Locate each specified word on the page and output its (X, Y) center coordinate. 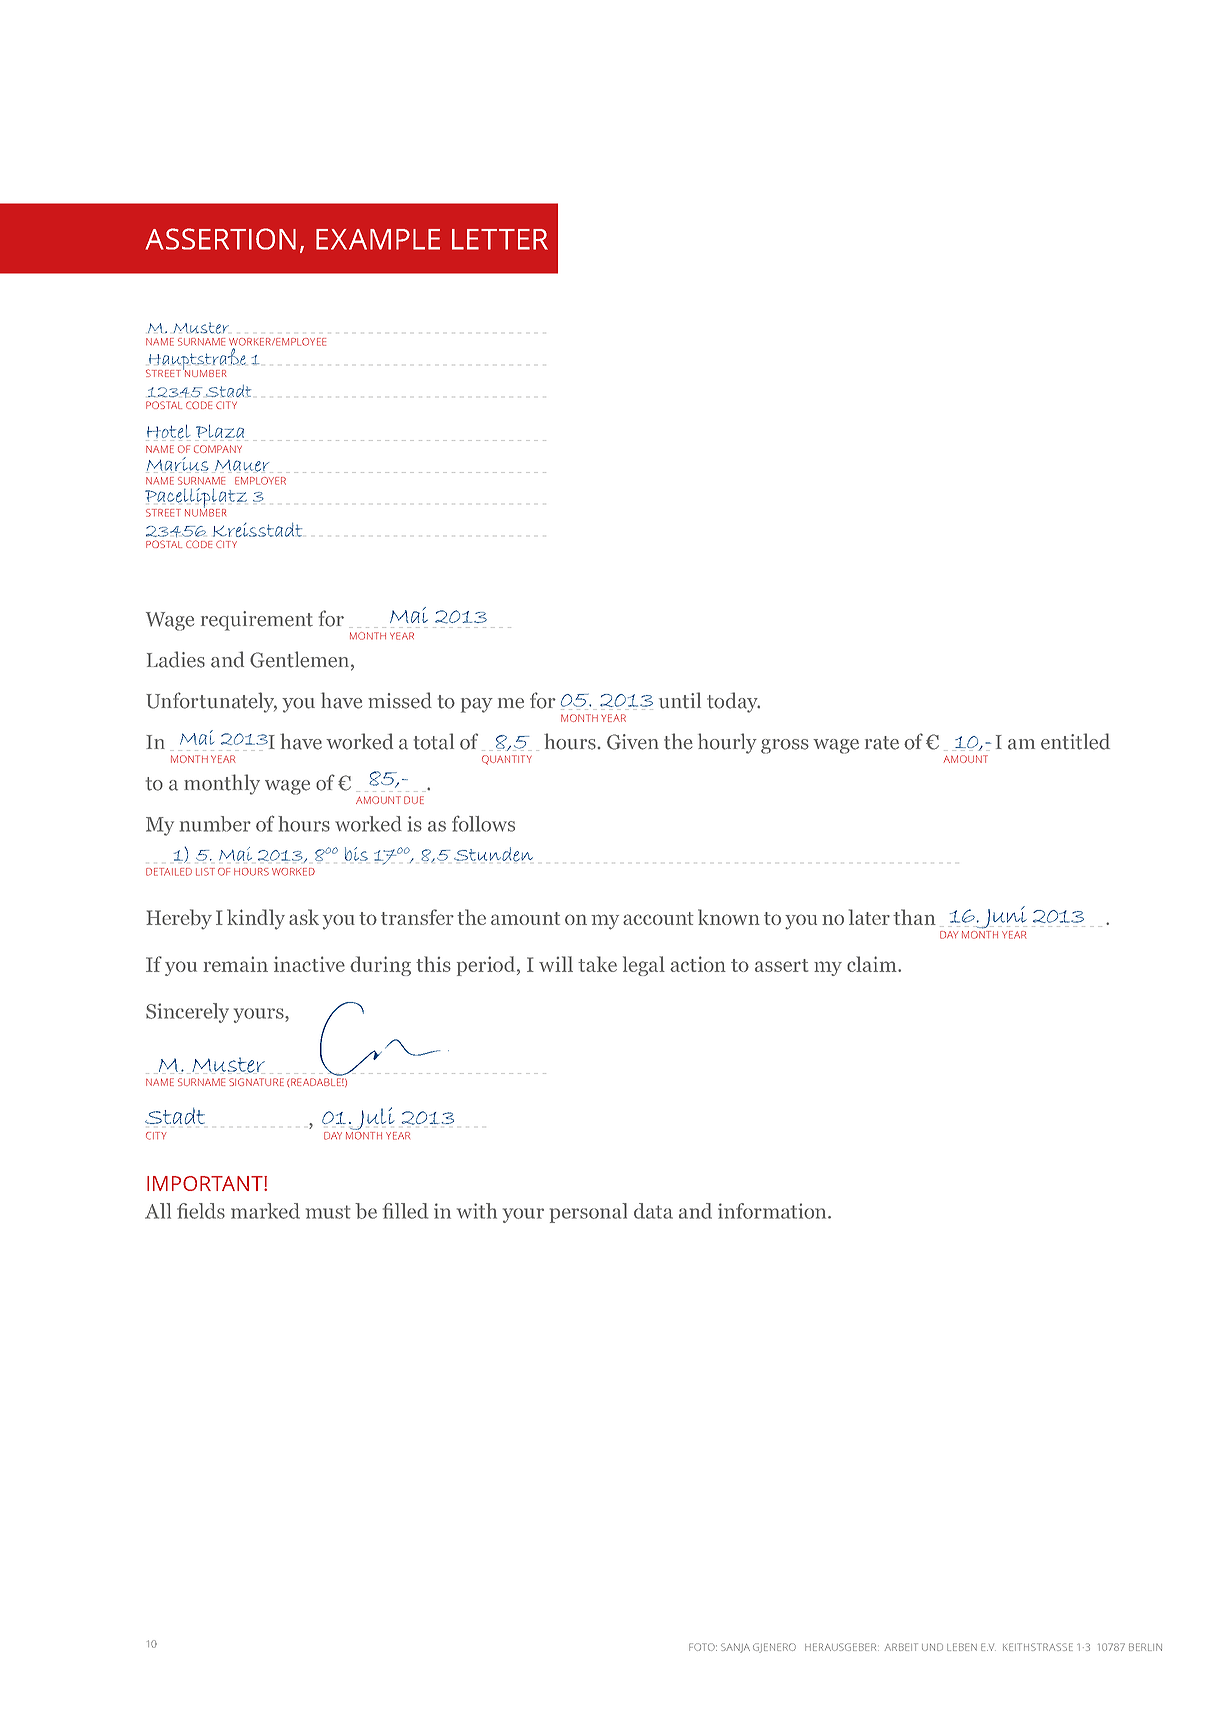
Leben (962, 1647)
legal (644, 966)
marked (265, 1211)
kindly (256, 919)
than (914, 917)
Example (378, 239)
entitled (1075, 741)
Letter (500, 239)
